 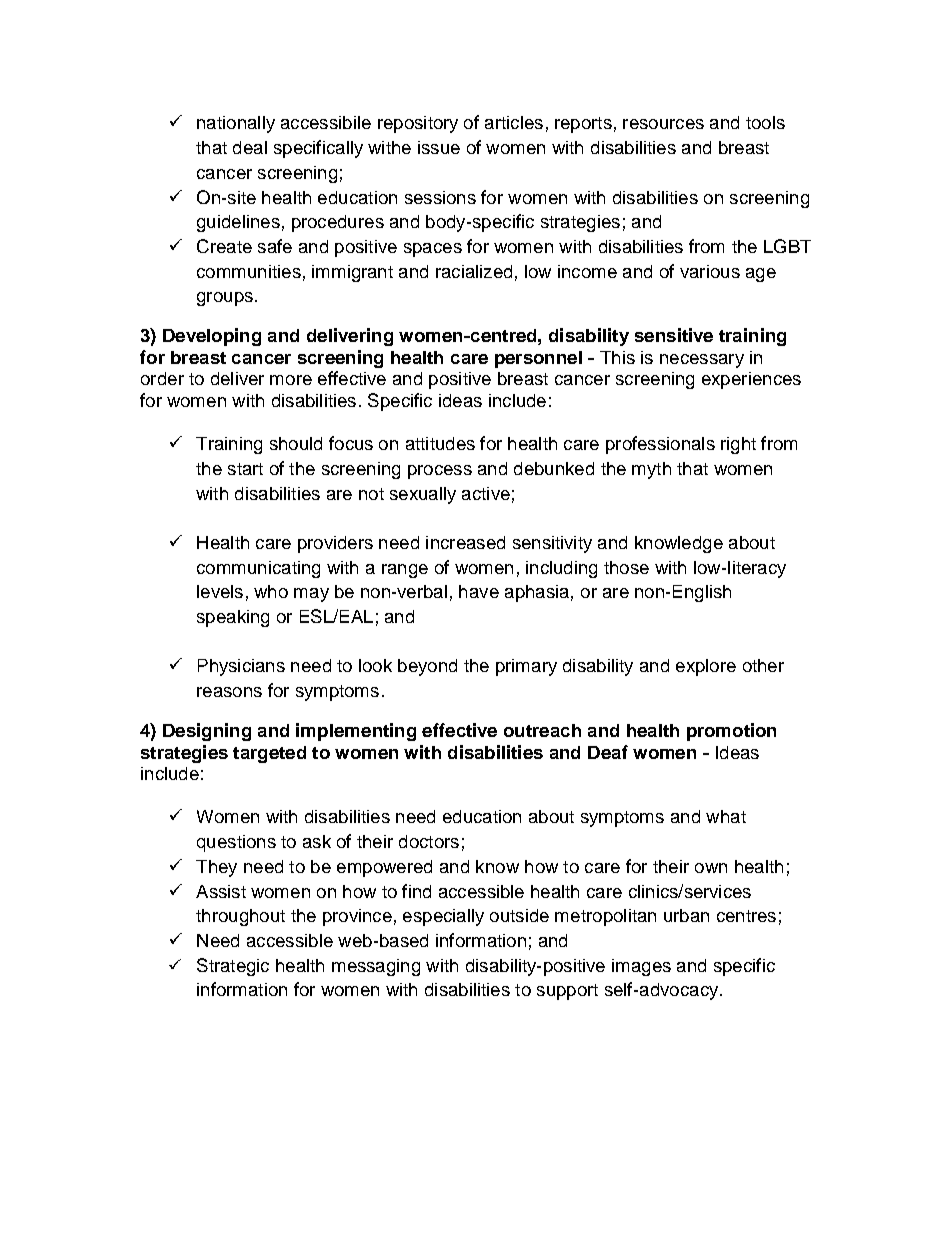 What do you see at coordinates (465, 542) in the screenshot?
I see `increased` at bounding box center [465, 542].
